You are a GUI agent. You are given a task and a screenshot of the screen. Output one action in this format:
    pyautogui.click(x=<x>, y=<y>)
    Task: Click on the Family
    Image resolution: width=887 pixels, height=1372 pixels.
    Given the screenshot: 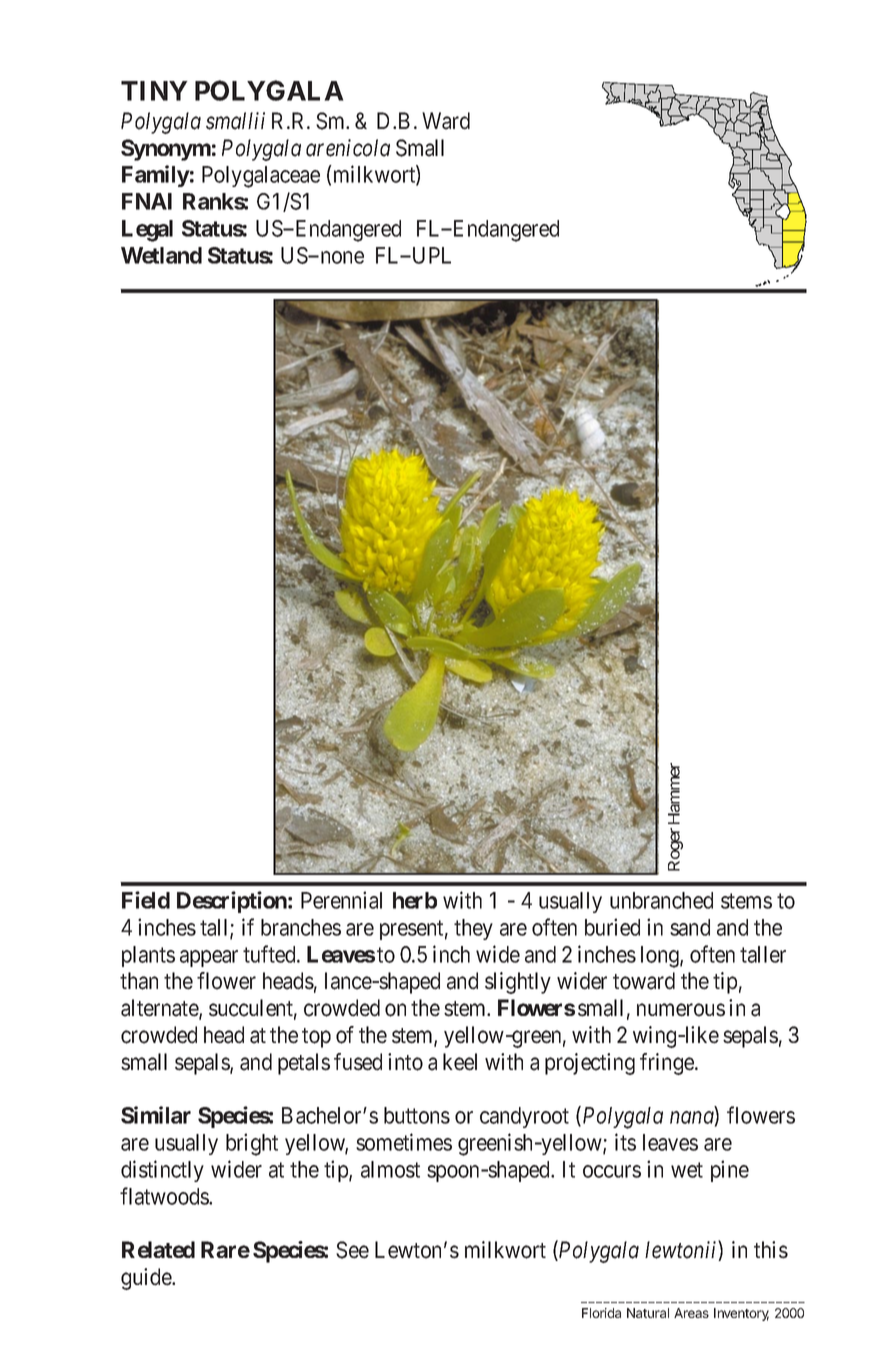 What is the action you would take?
    pyautogui.click(x=156, y=176)
